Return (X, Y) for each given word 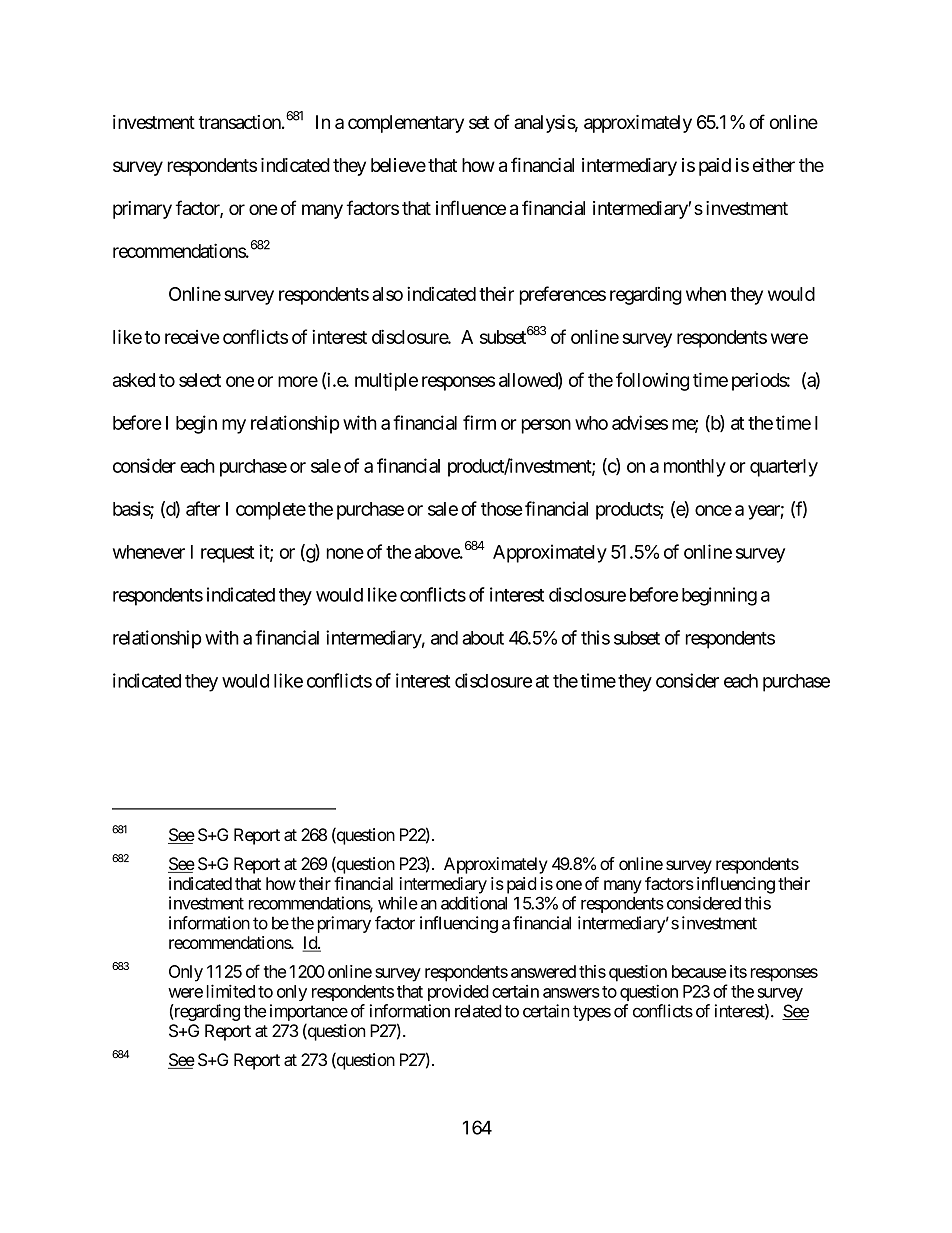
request (227, 554)
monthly (695, 468)
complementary (406, 124)
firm (479, 422)
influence (471, 207)
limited (231, 991)
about (483, 638)
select (200, 380)
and (444, 638)
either (774, 165)
